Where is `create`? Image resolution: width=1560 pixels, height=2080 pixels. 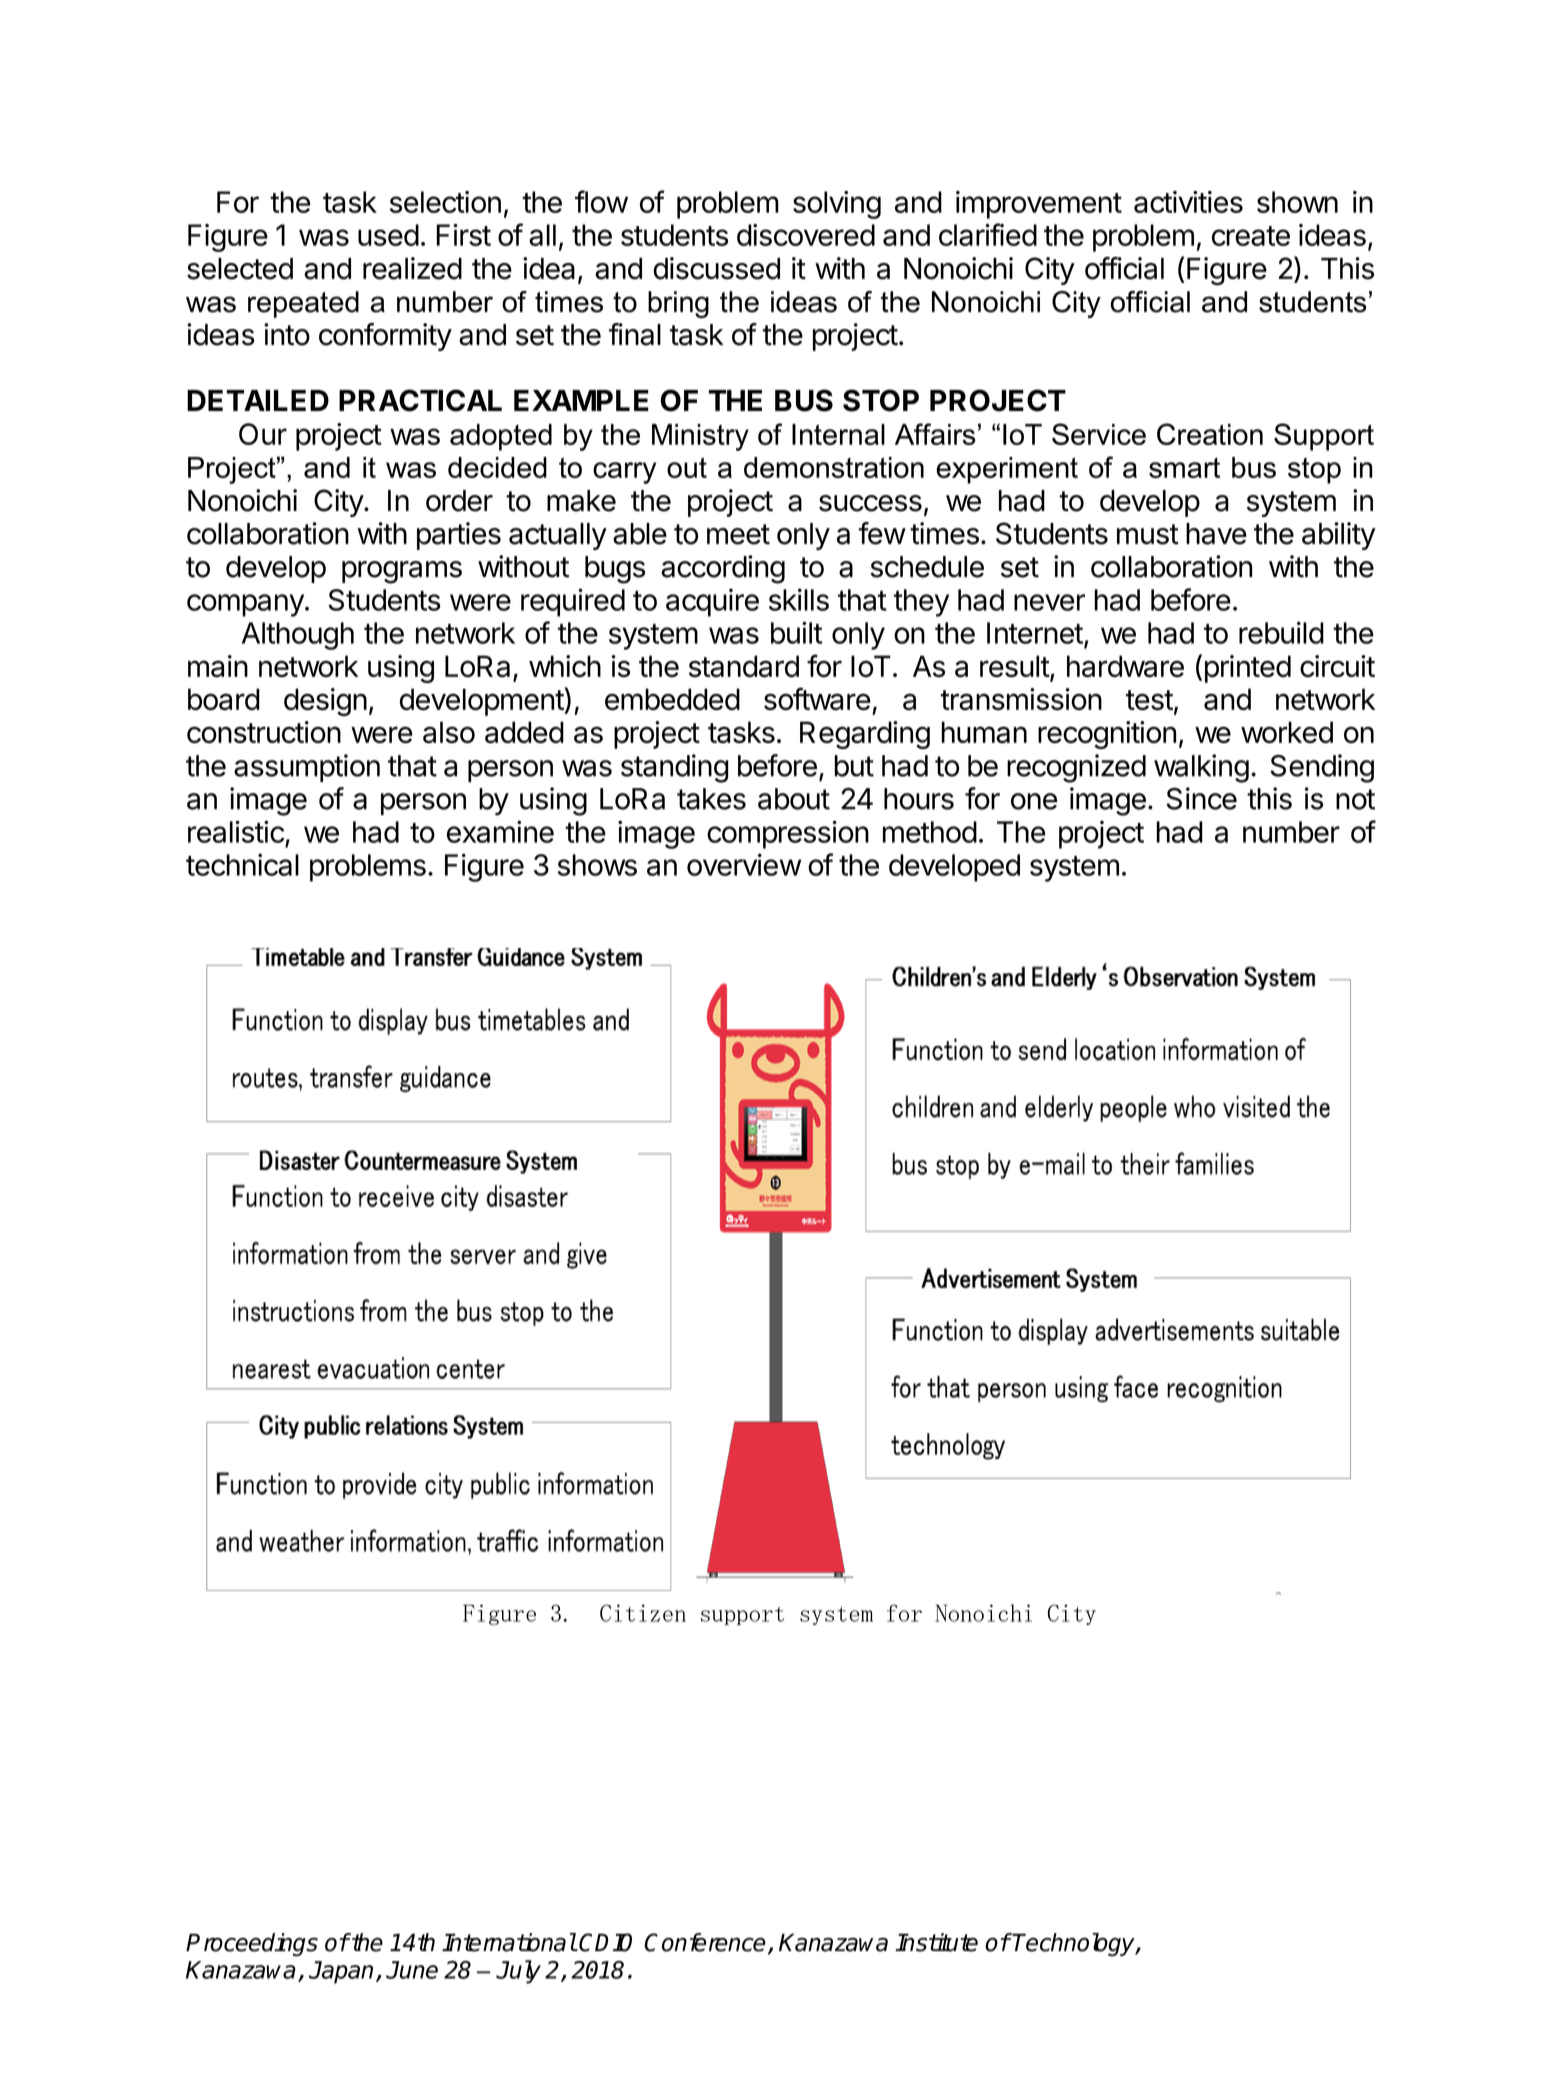 create is located at coordinates (1251, 236).
